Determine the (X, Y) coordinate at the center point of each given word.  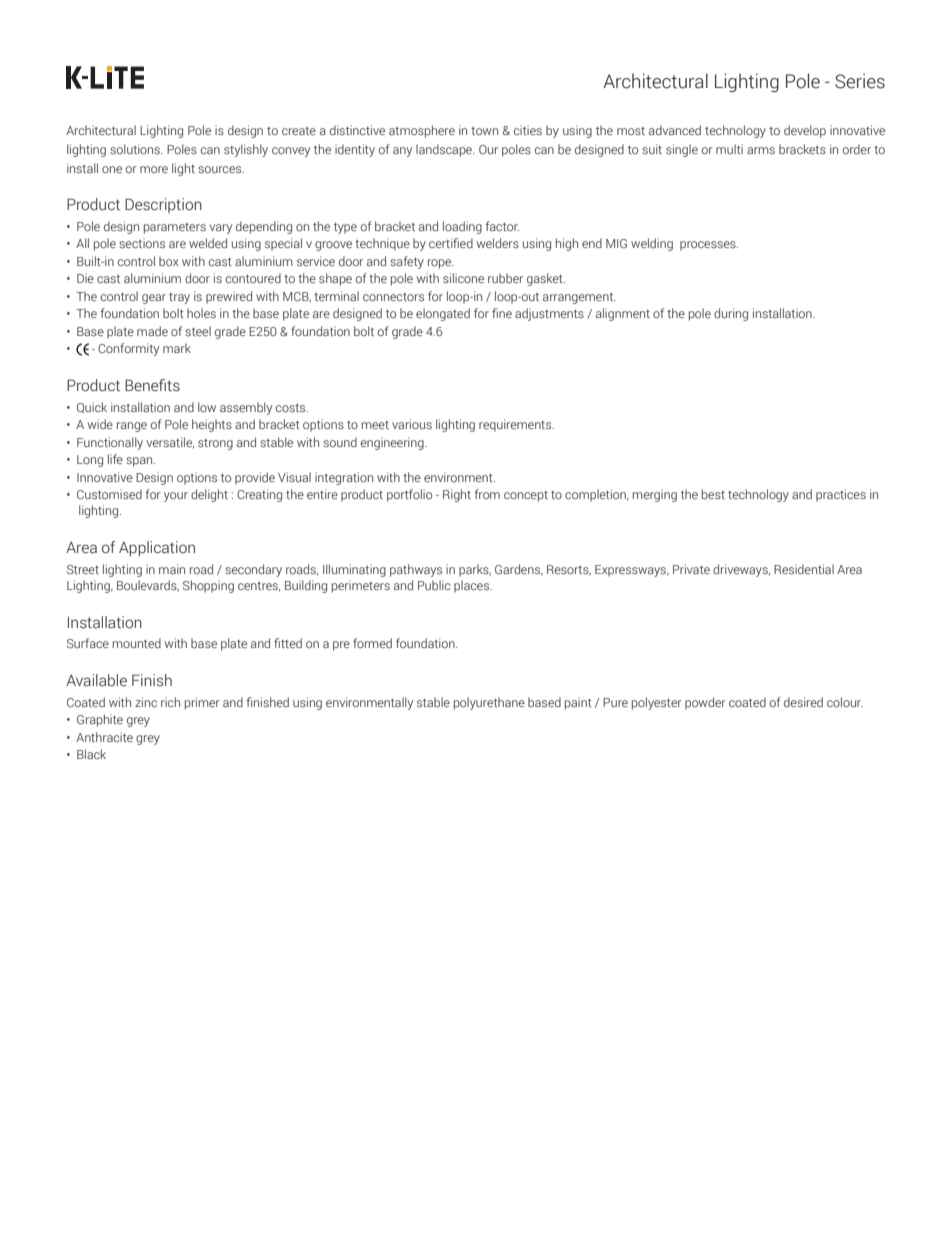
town (484, 131)
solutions (136, 149)
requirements (516, 425)
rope (441, 264)
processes (709, 246)
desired (803, 702)
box (169, 261)
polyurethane (489, 703)
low (207, 407)
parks (475, 570)
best (713, 494)
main (172, 569)
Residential (804, 569)
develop (805, 131)
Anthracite (104, 737)
